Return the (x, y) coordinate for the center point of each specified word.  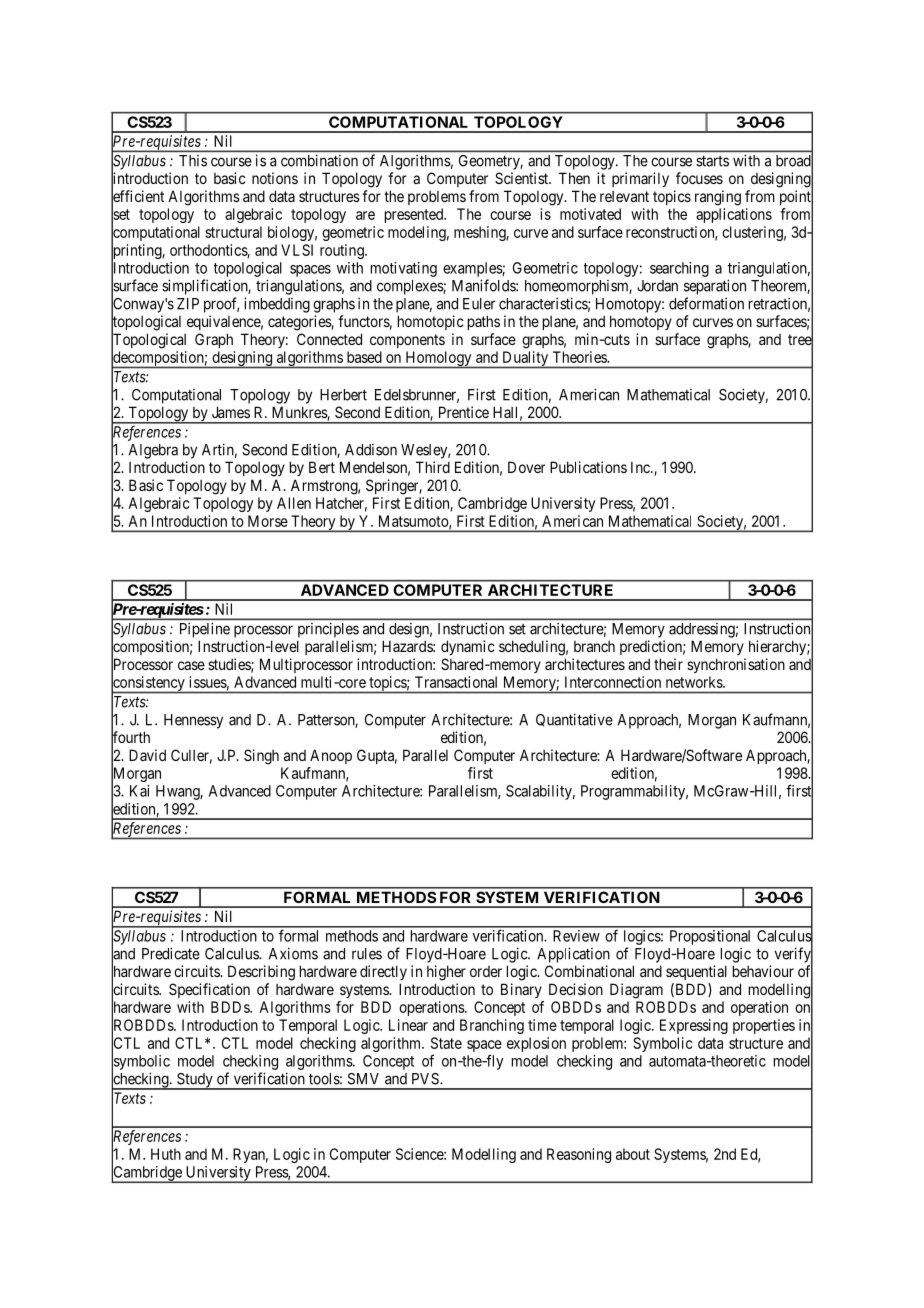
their (668, 664)
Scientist (523, 178)
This (193, 161)
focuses (699, 178)
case (191, 665)
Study (195, 1081)
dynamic (468, 647)
